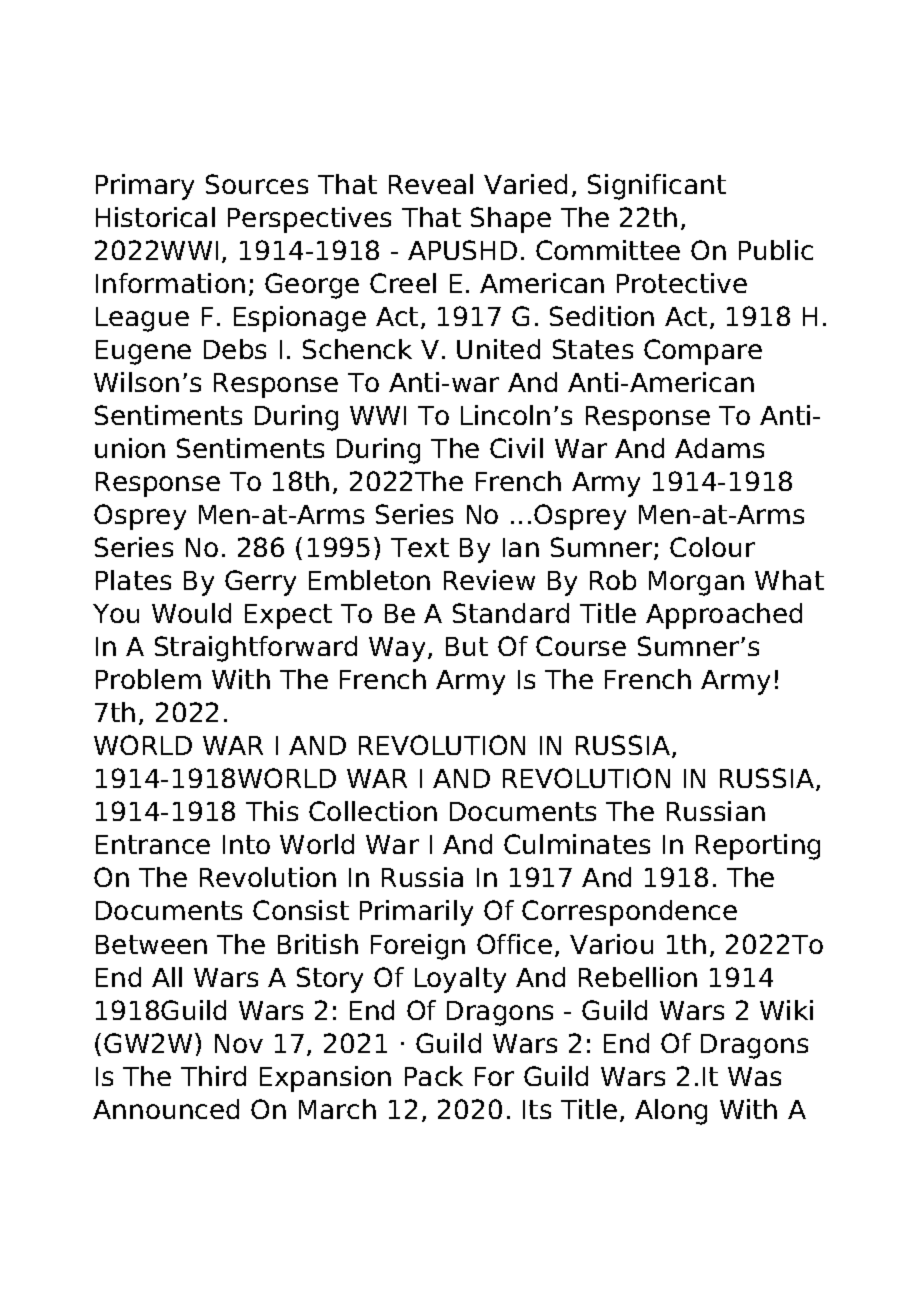 Image resolution: width=924 pixels, height=1311 pixels. I want to click on Third, so click(213, 1076).
